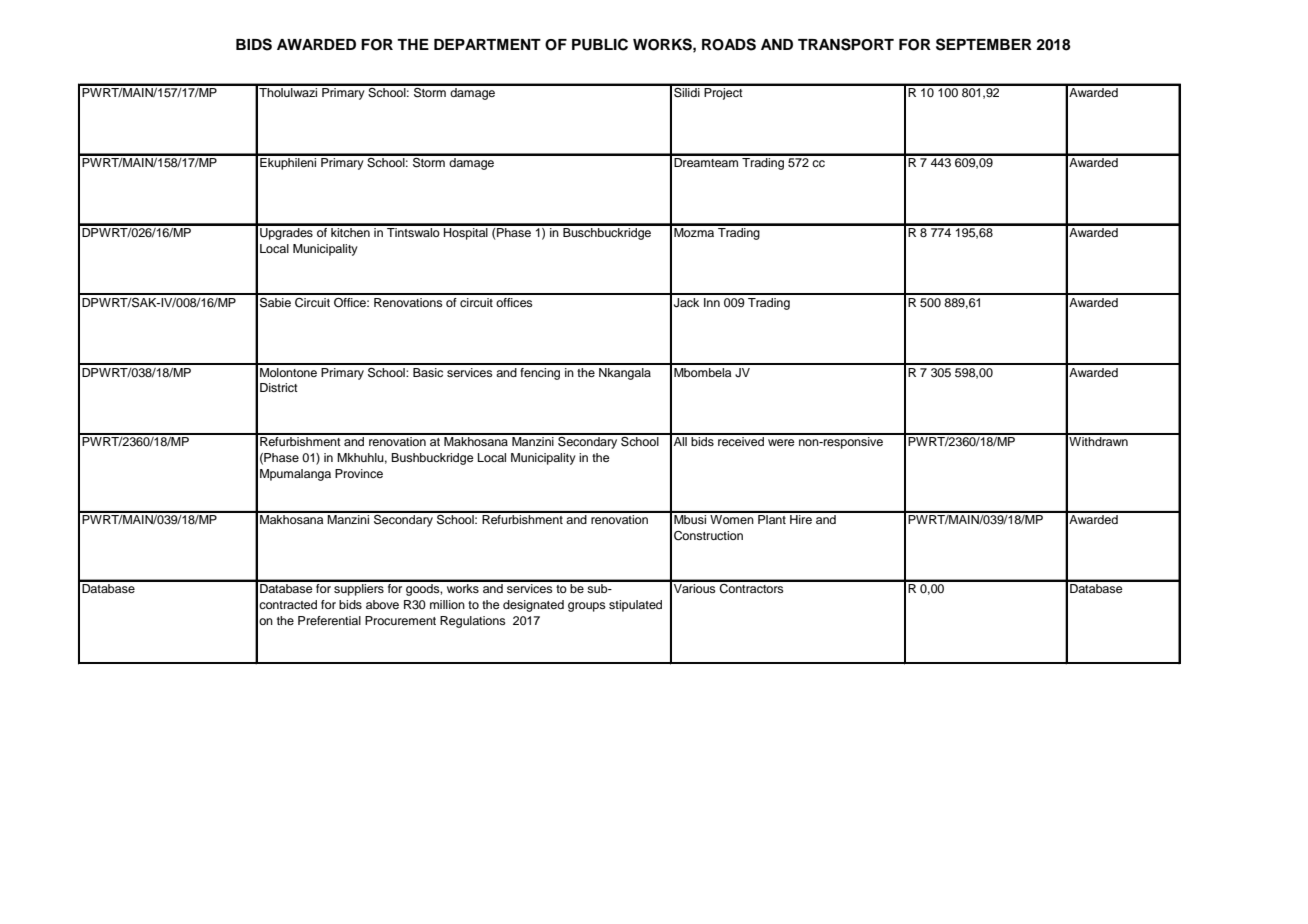 This image has width=1308, height=924. Describe the element at coordinates (600, 44) in the image. I see `PUBLIC` at that location.
